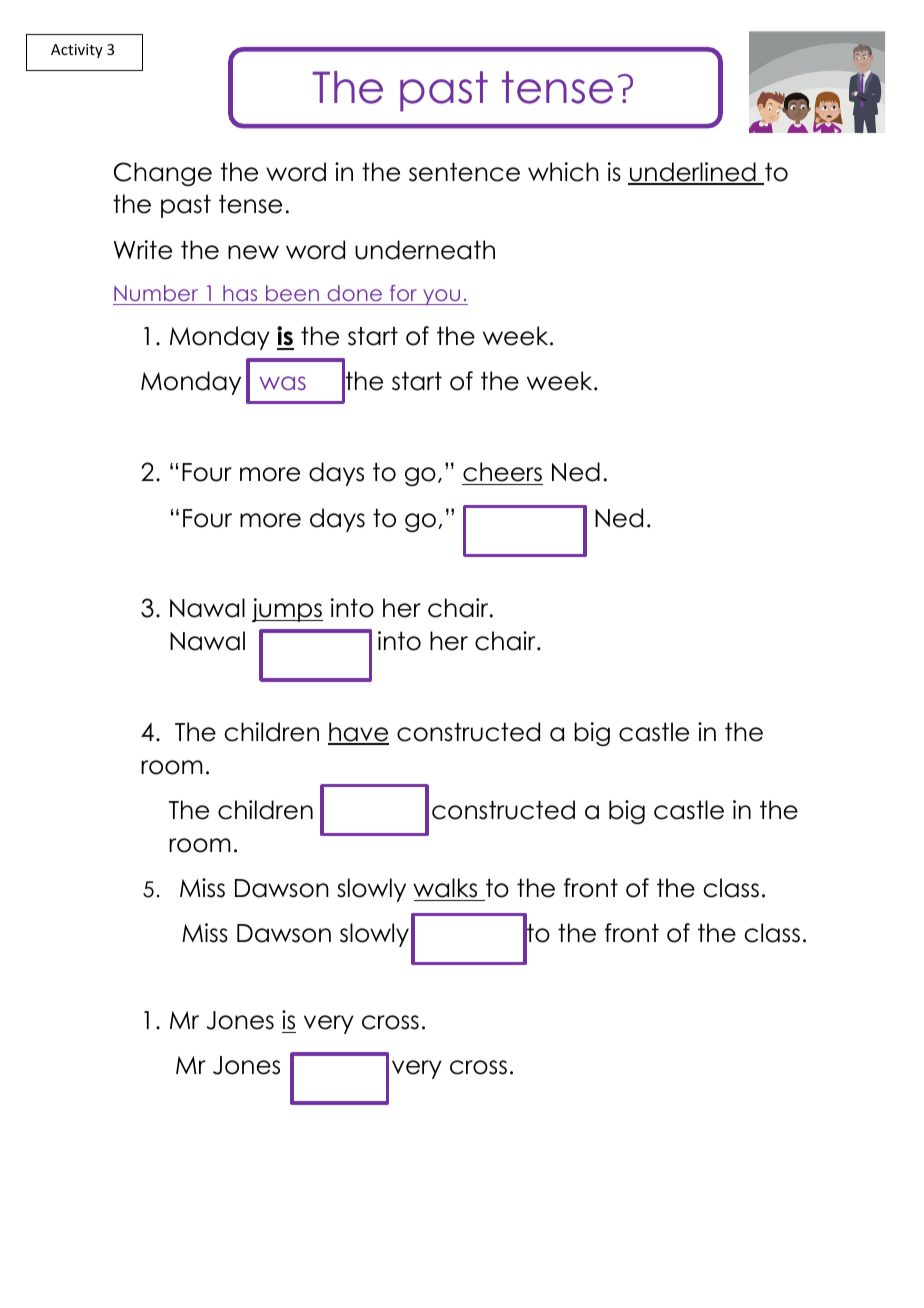 The height and width of the screenshot is (1308, 924). Describe the element at coordinates (563, 172) in the screenshot. I see `which` at that location.
